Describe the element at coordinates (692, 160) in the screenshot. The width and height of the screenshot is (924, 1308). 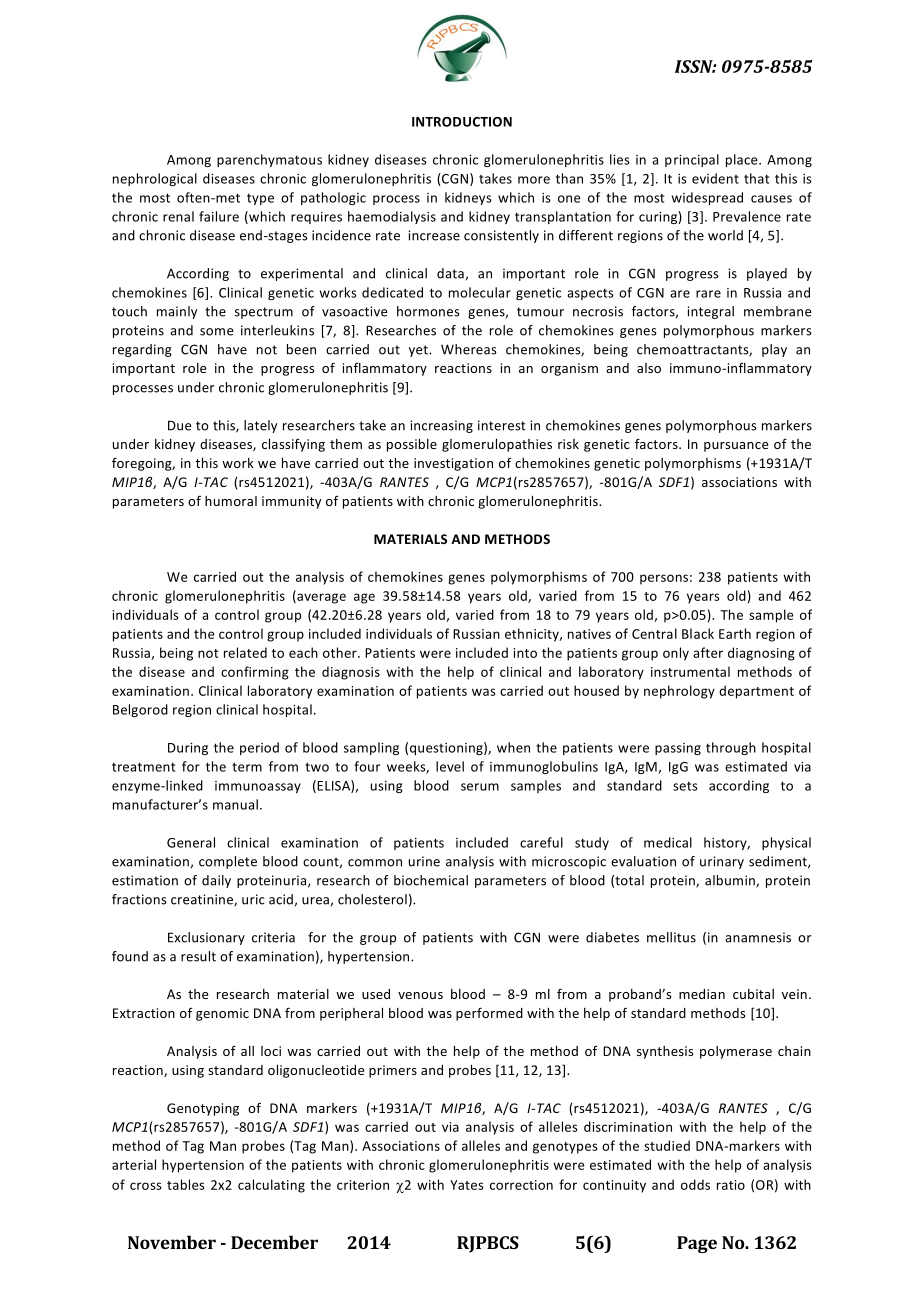
I see `principal` at that location.
